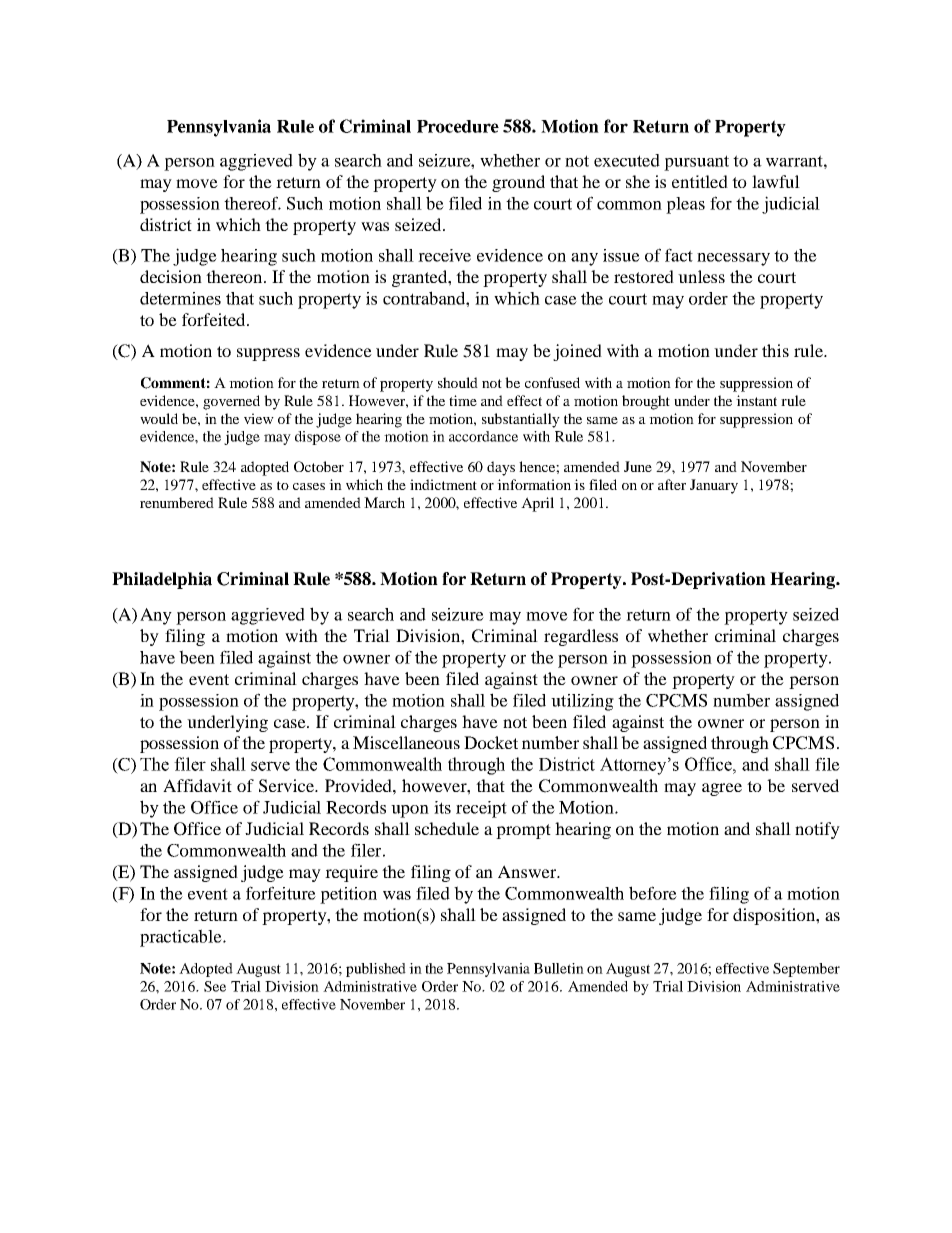 Image resolution: width=952 pixels, height=1233 pixels. I want to click on view, so click(259, 418).
